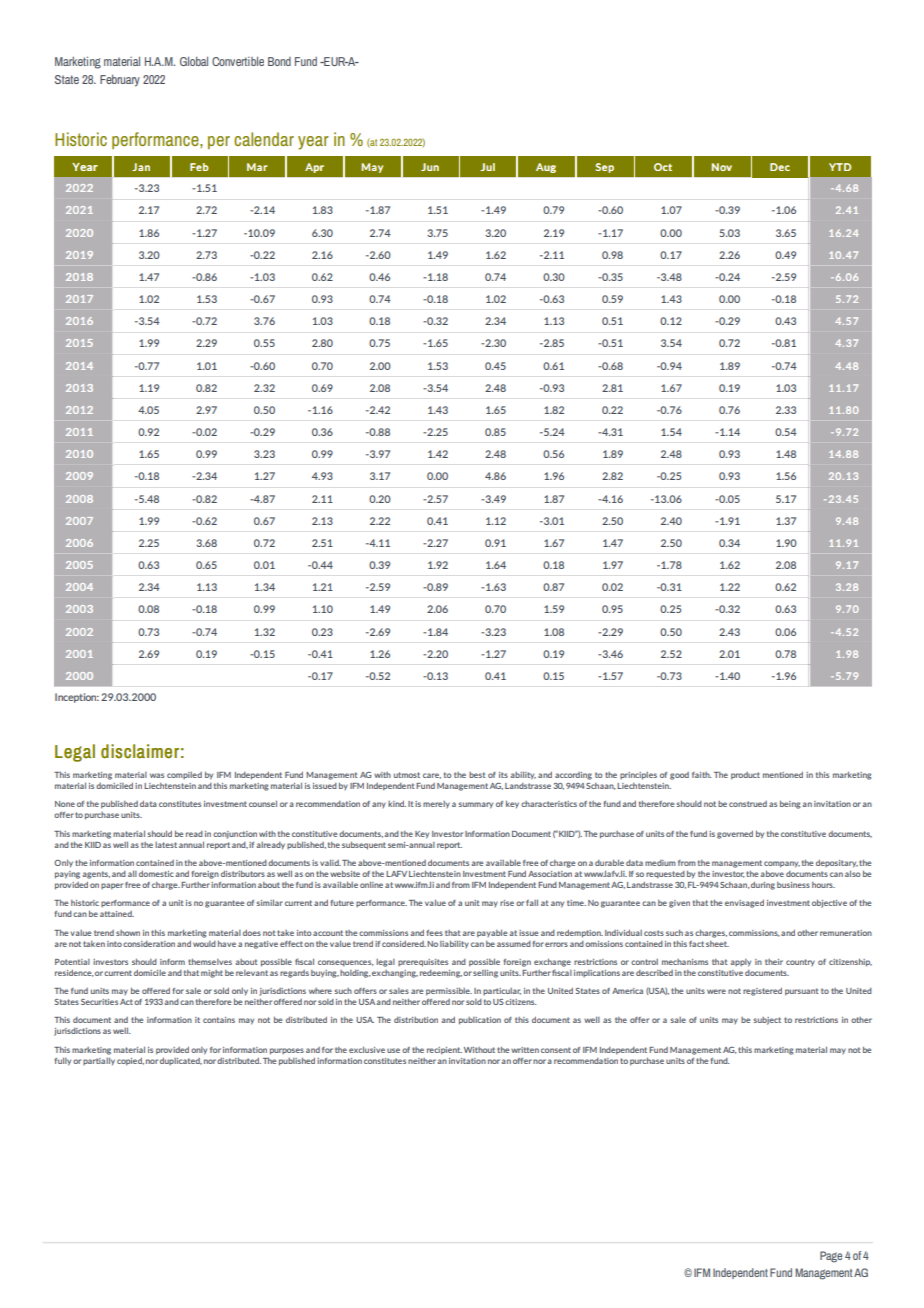 Image resolution: width=924 pixels, height=1308 pixels. I want to click on Global, so click(194, 61).
